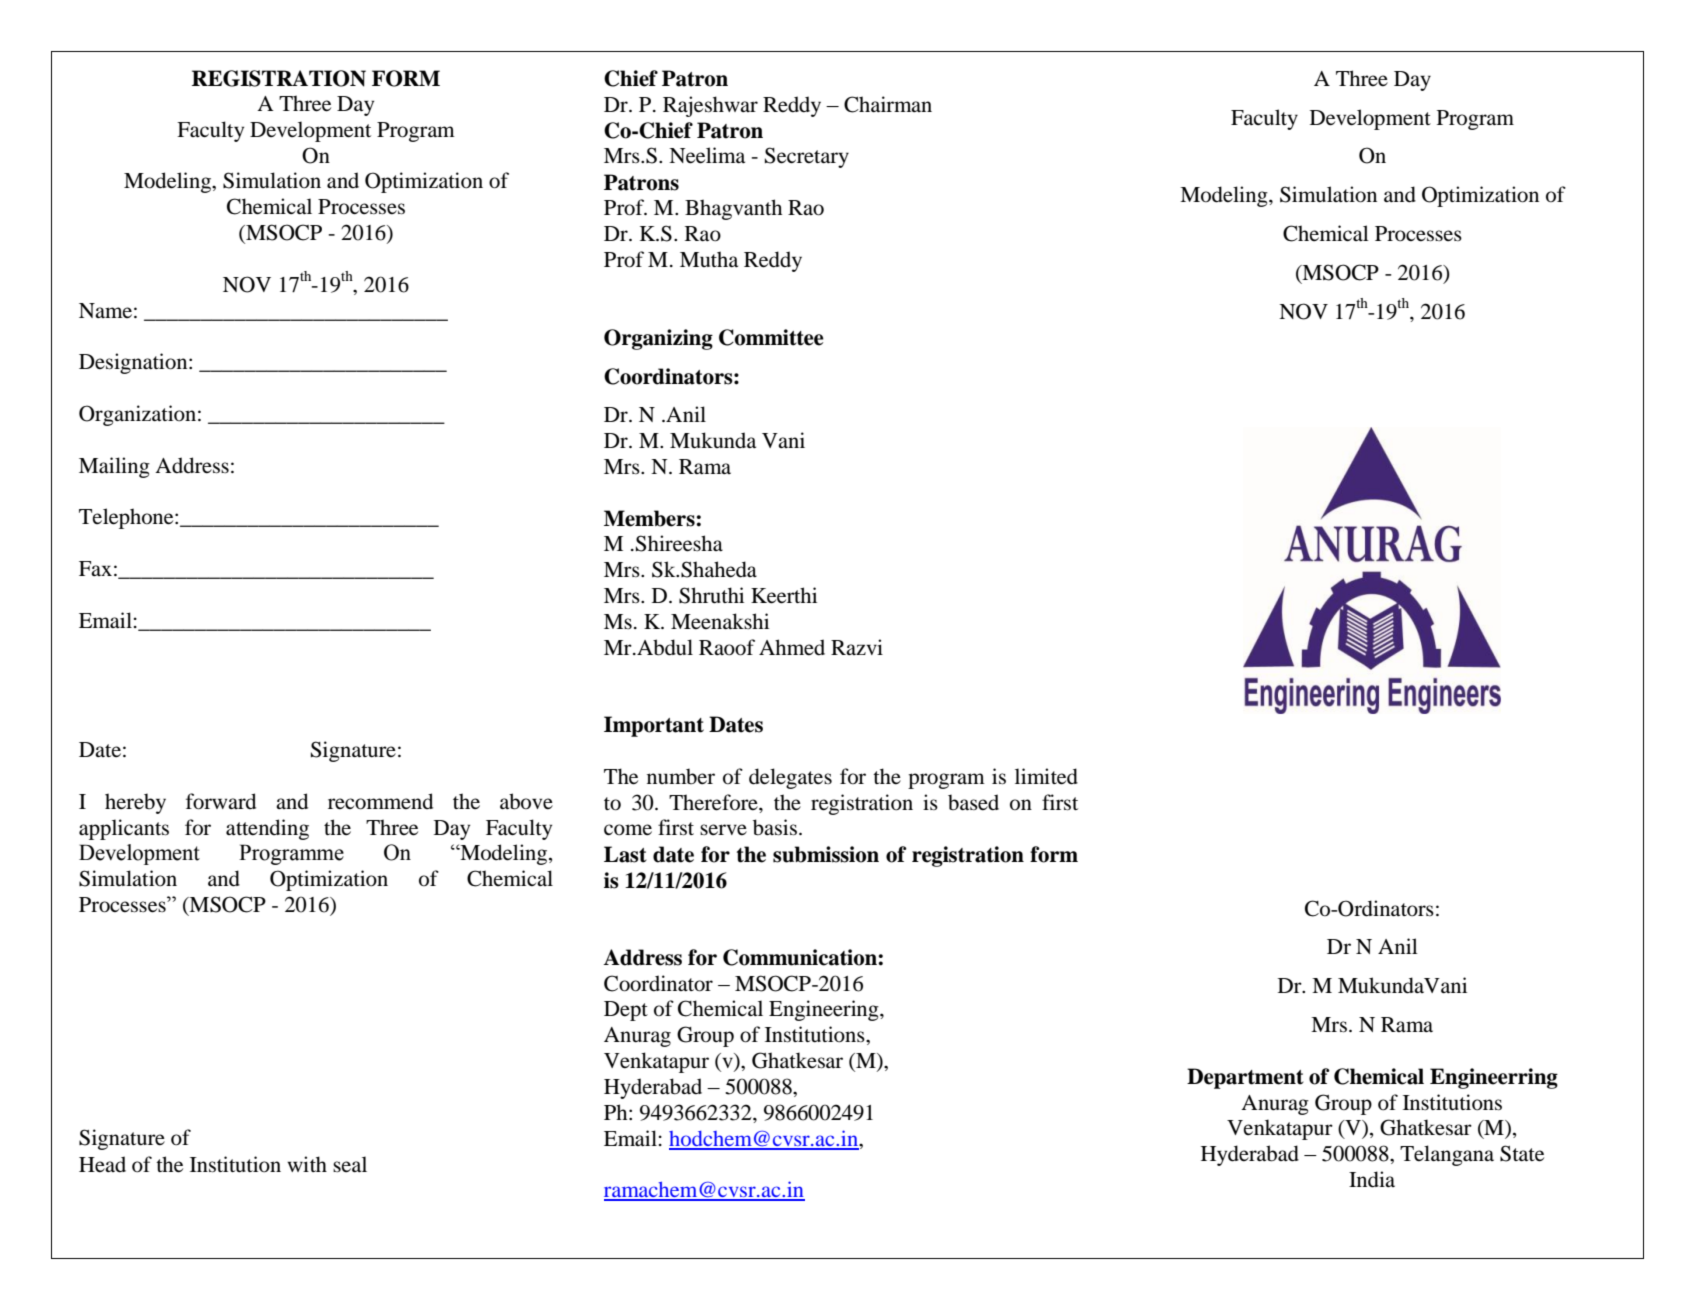 The height and width of the screenshot is (1310, 1695). I want to click on Engineering, so click(825, 1010).
